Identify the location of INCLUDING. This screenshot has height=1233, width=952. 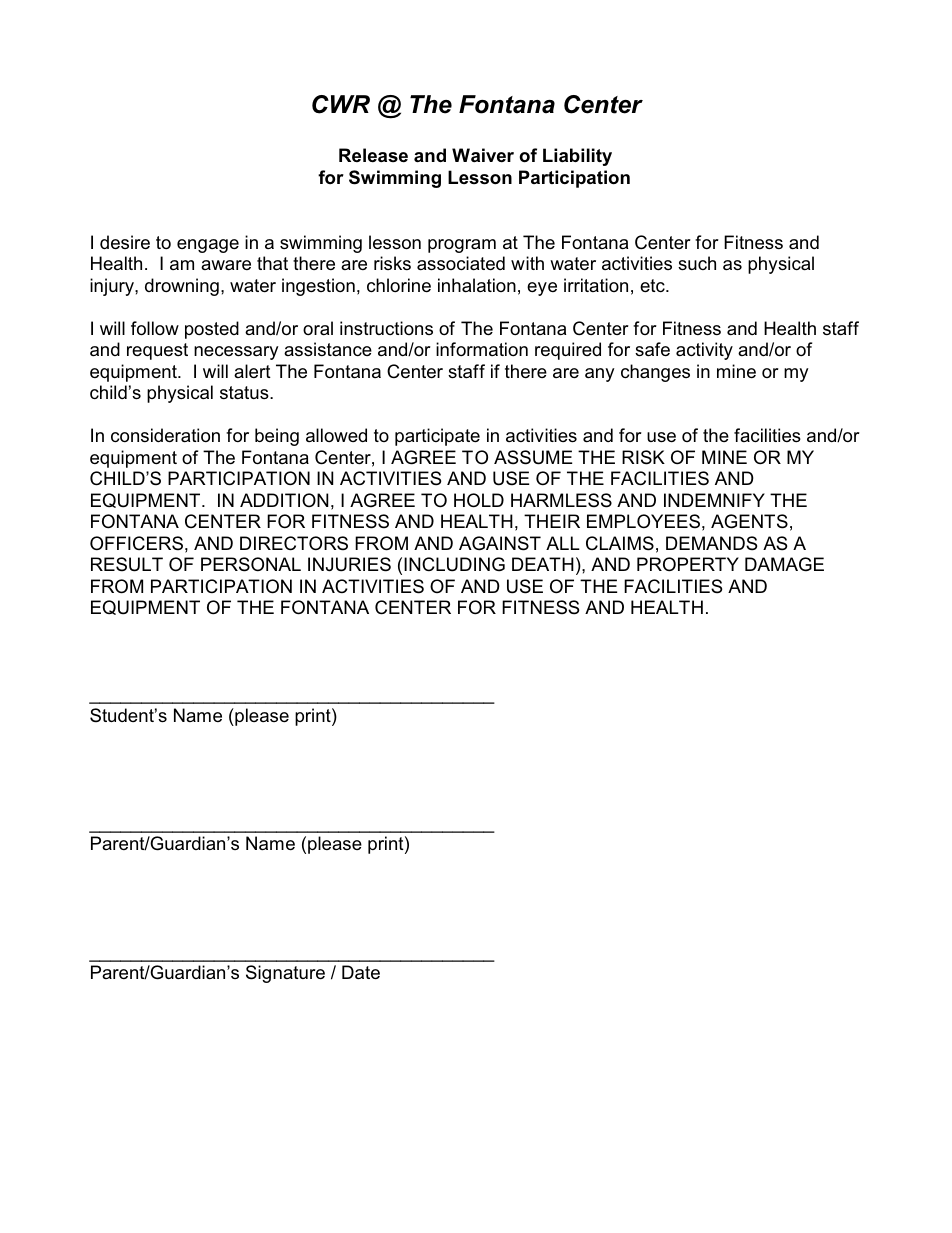
(454, 564).
